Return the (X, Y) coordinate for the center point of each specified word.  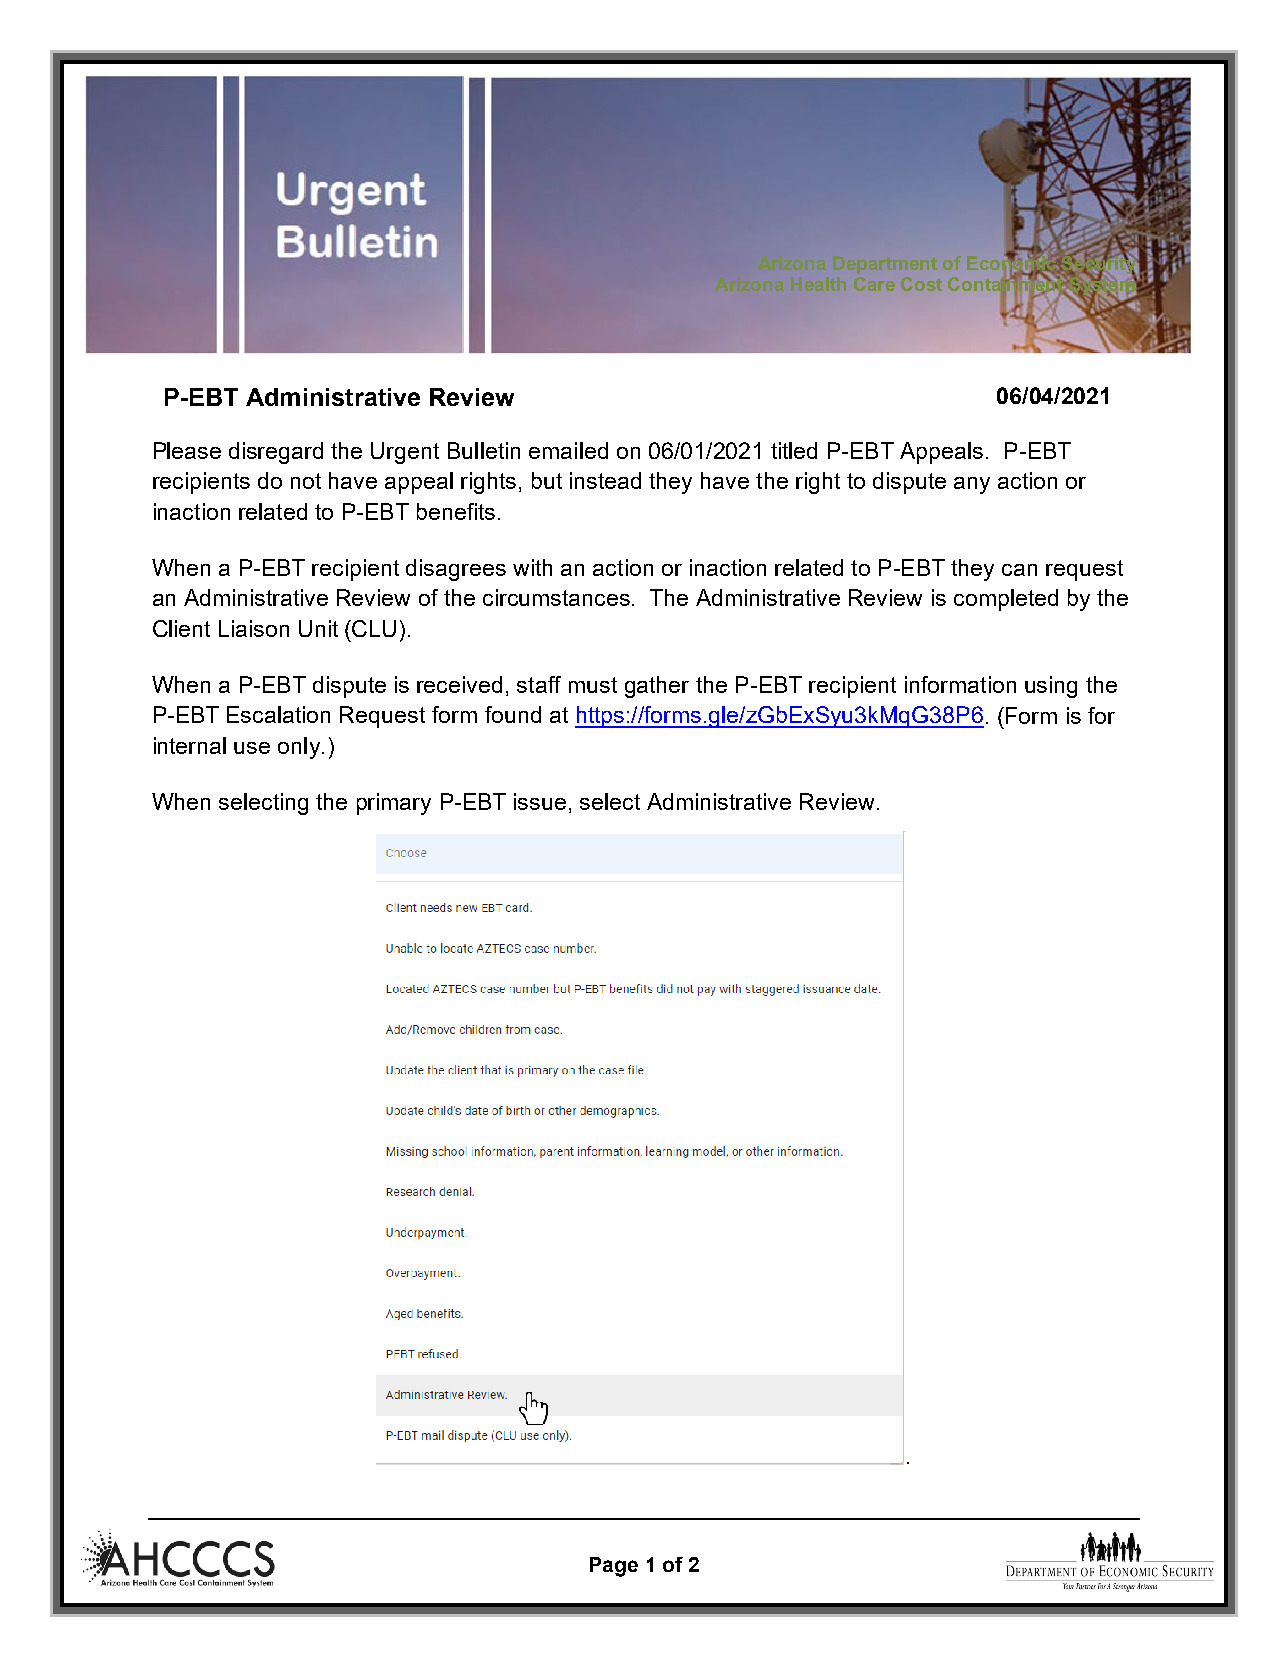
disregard (276, 453)
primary (394, 804)
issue (540, 801)
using (1051, 687)
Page (614, 1567)
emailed (568, 450)
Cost (921, 284)
